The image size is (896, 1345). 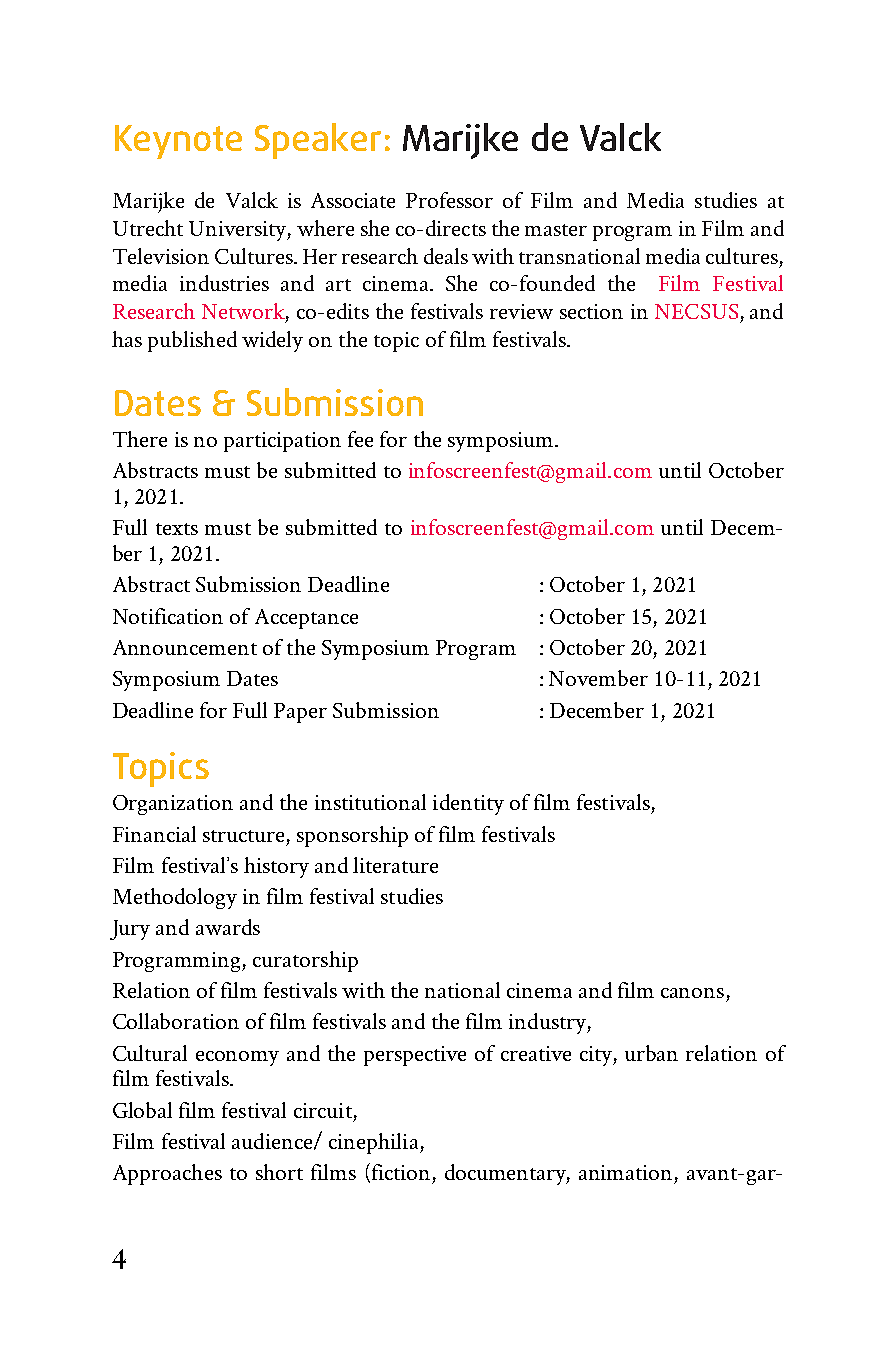 What do you see at coordinates (399, 1173) in the page?
I see `fiction` at bounding box center [399, 1173].
